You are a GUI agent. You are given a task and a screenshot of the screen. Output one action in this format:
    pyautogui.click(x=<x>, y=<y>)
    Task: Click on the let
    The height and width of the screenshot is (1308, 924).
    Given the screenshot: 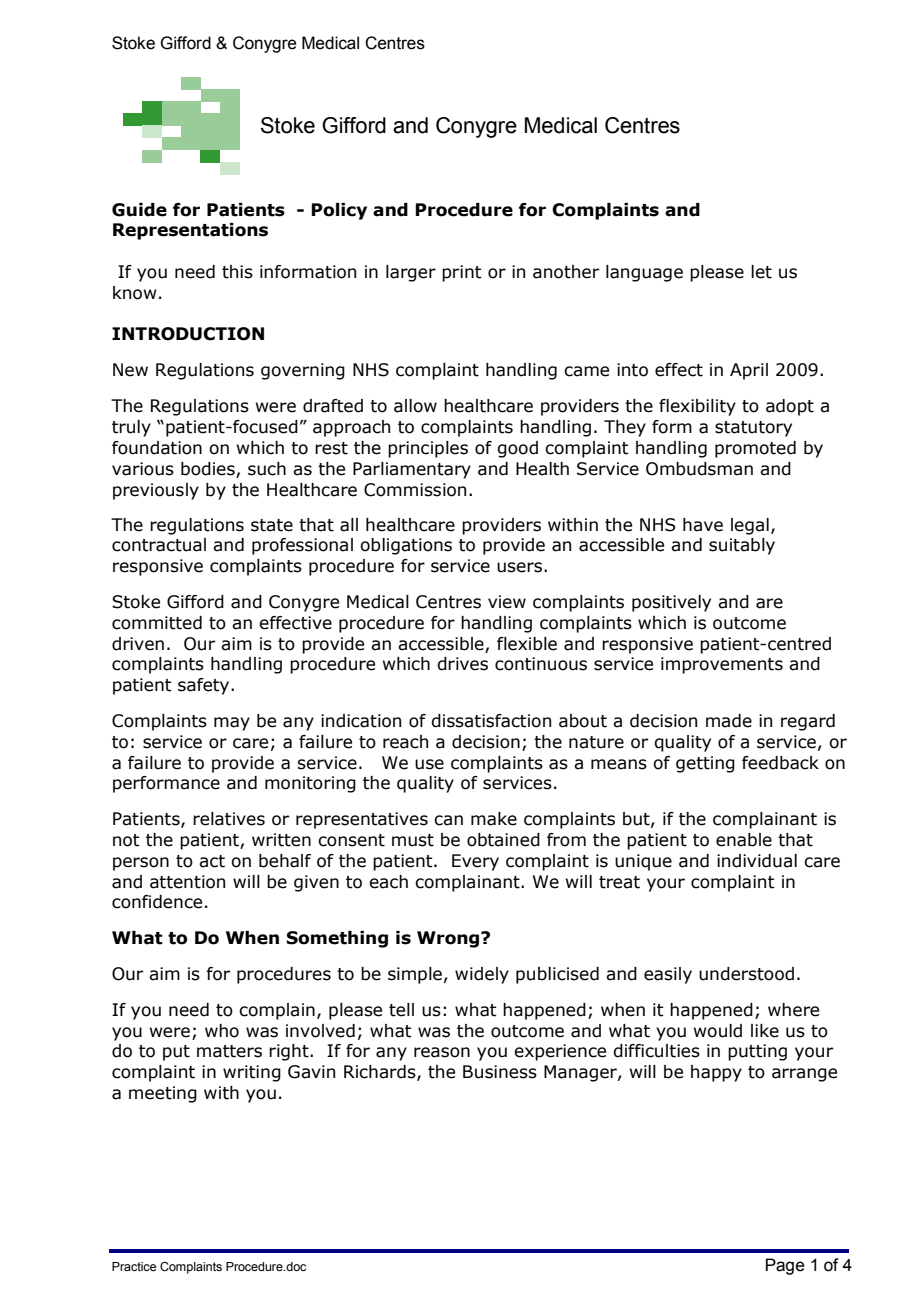 What is the action you would take?
    pyautogui.click(x=761, y=272)
